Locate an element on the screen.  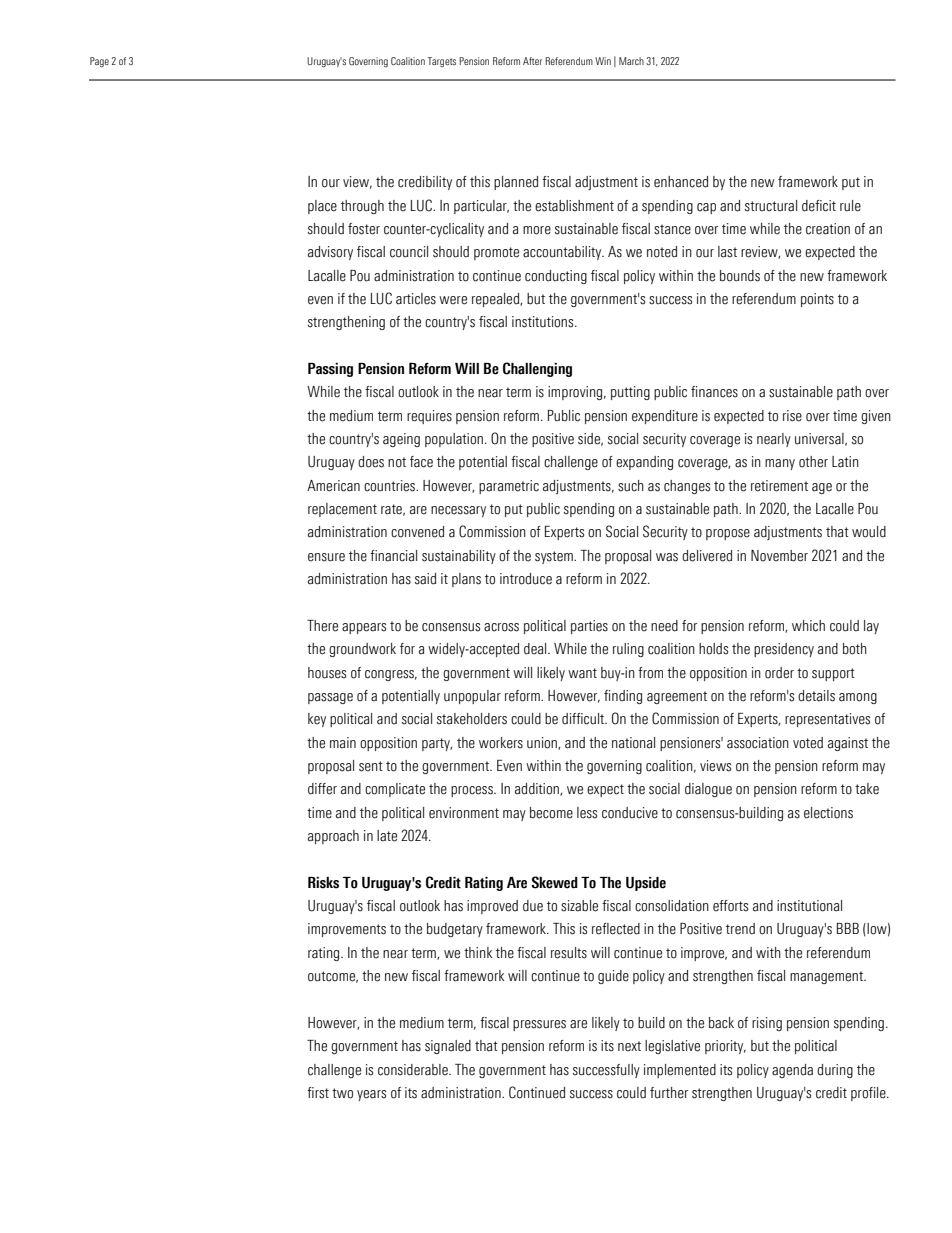
elections is located at coordinates (828, 813).
